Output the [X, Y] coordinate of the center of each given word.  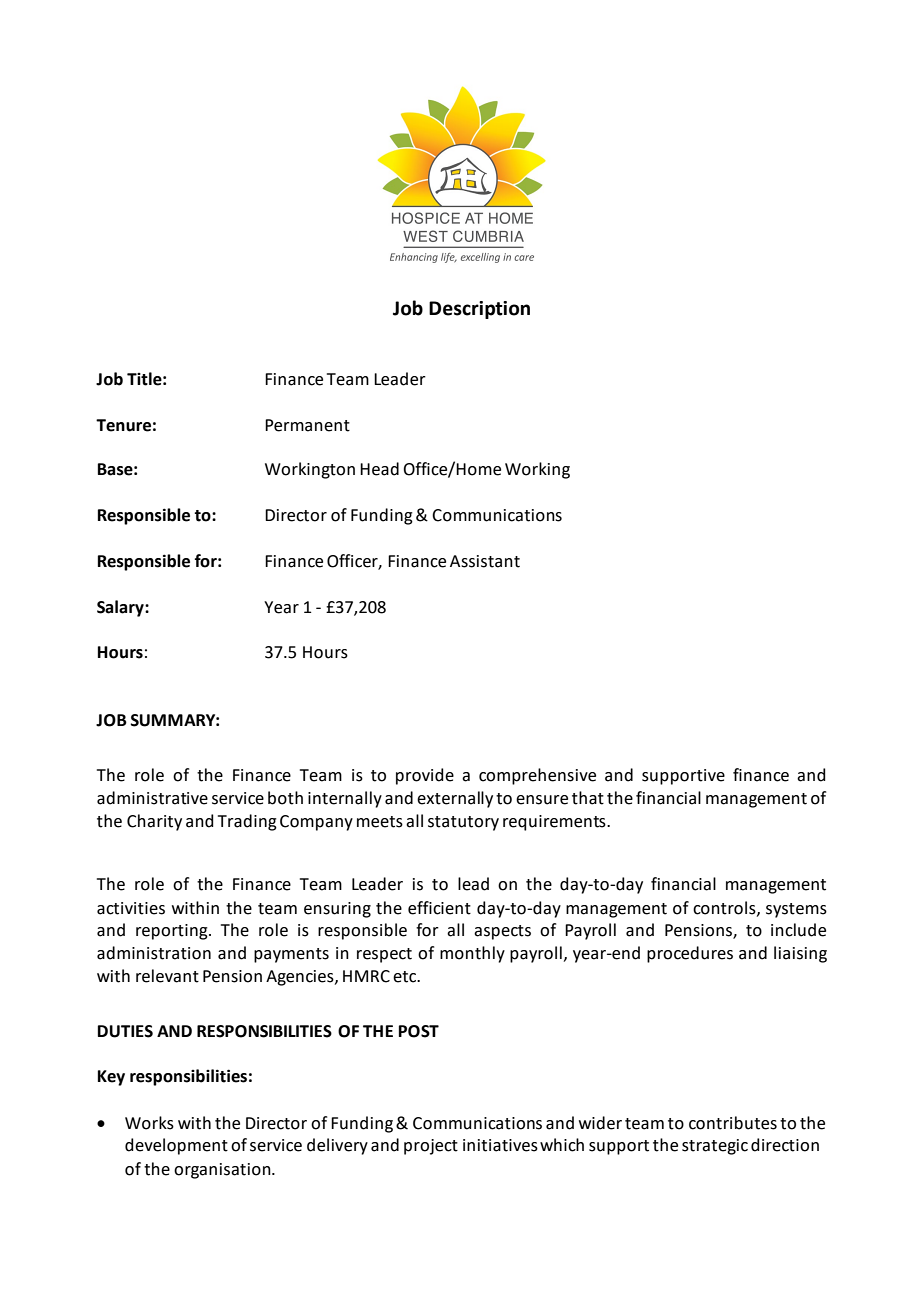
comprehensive [537, 776]
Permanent [307, 425]
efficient [439, 908]
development [176, 1146]
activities [131, 908]
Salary [121, 608]
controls [725, 908]
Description [479, 310]
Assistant [485, 561]
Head [379, 469]
